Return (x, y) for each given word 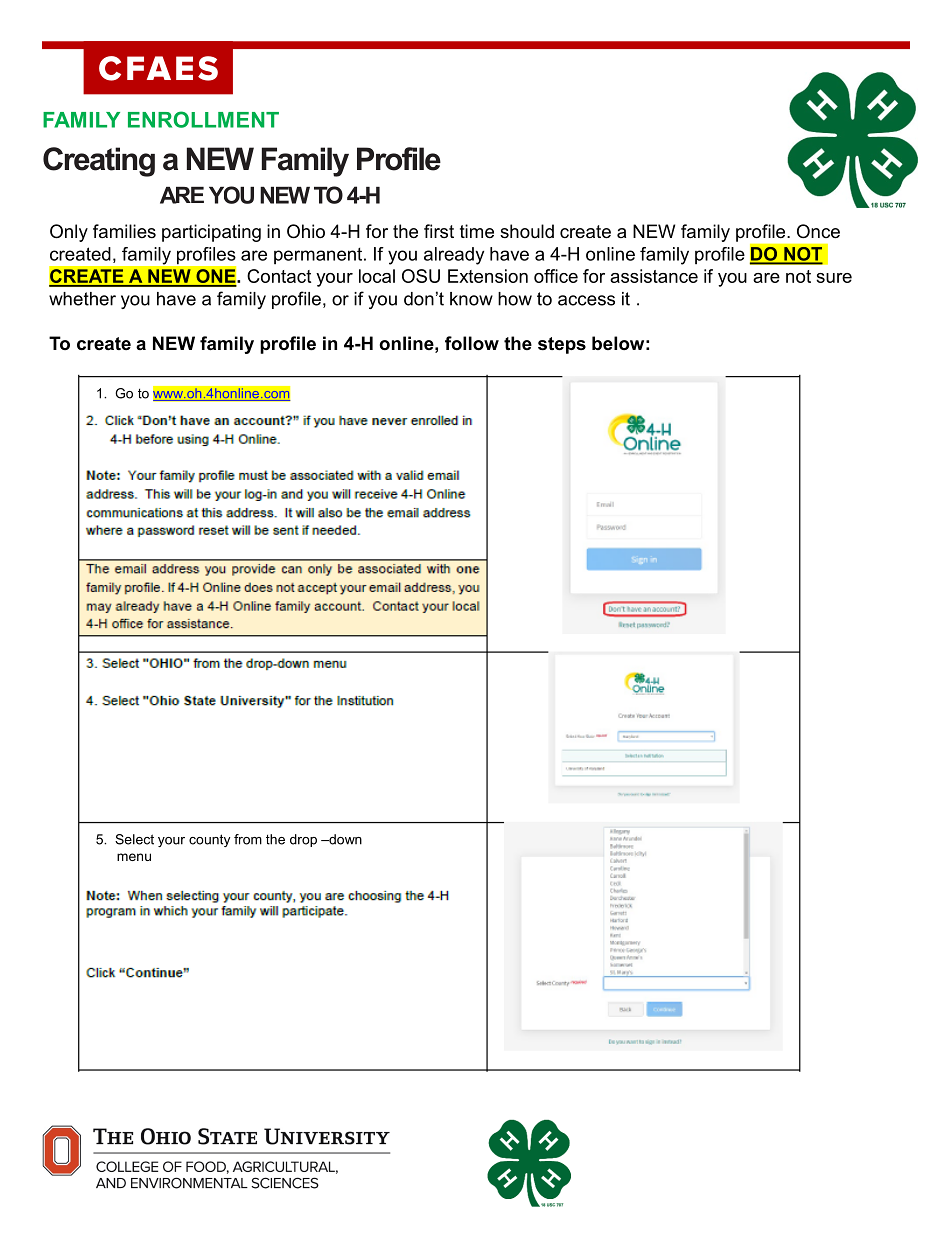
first (439, 231)
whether (82, 299)
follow (472, 343)
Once (818, 231)
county (209, 840)
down (344, 839)
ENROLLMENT (203, 119)
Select (134, 839)
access (586, 300)
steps (562, 345)
